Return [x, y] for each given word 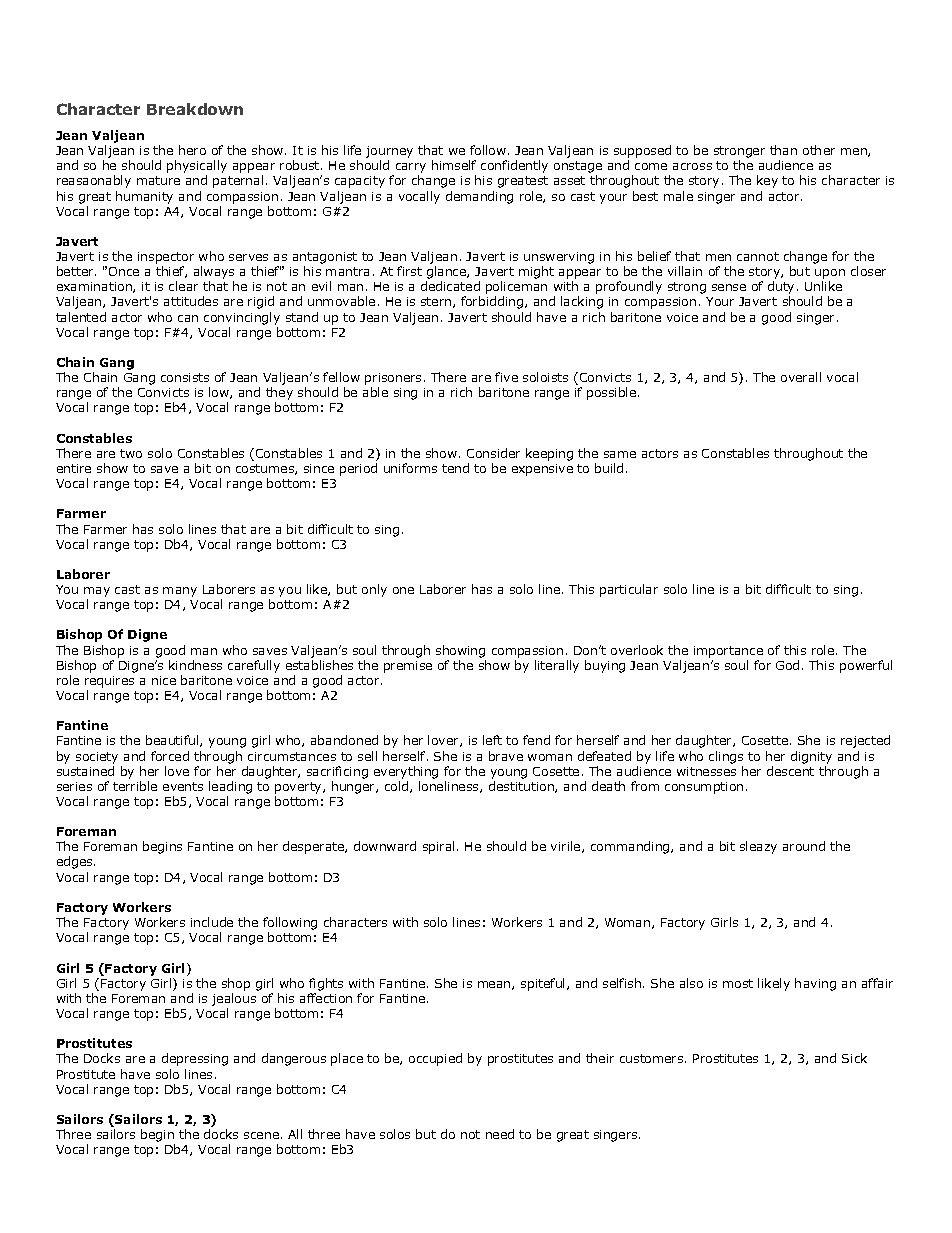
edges [76, 862]
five [506, 377]
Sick [854, 1058]
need [500, 1134]
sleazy [758, 847]
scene [261, 1135]
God [787, 665]
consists [185, 377]
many [180, 592]
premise [408, 667]
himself [454, 165]
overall [801, 377]
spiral [438, 847]
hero [192, 150]
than [783, 150]
